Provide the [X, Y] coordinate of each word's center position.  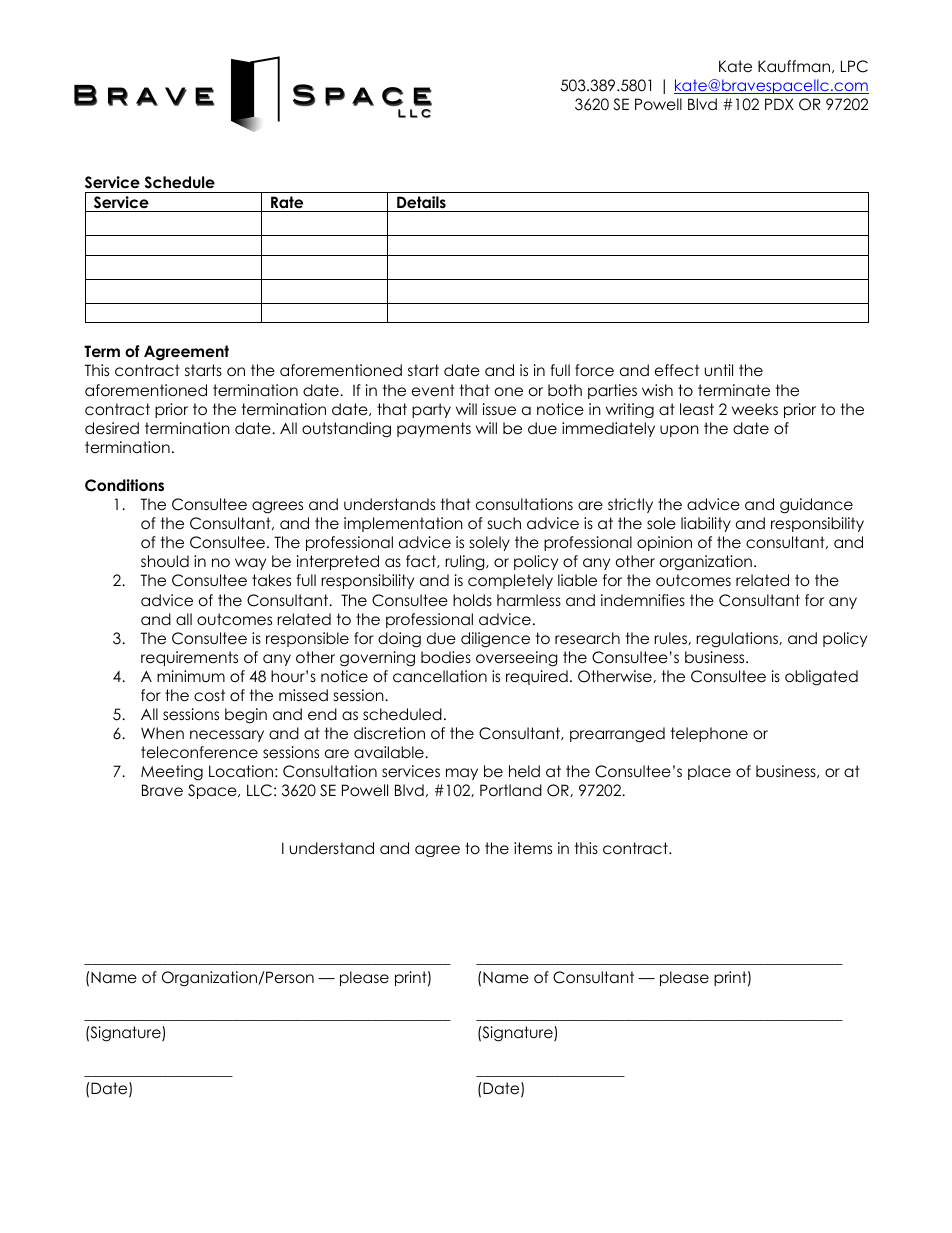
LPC [854, 66]
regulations [738, 640]
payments [434, 429]
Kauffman [795, 66]
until [719, 370]
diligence [495, 640]
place [709, 772]
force [594, 370]
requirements [189, 658]
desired [112, 428]
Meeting [172, 773]
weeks [755, 409]
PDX [779, 104]
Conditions [124, 485]
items [533, 848]
